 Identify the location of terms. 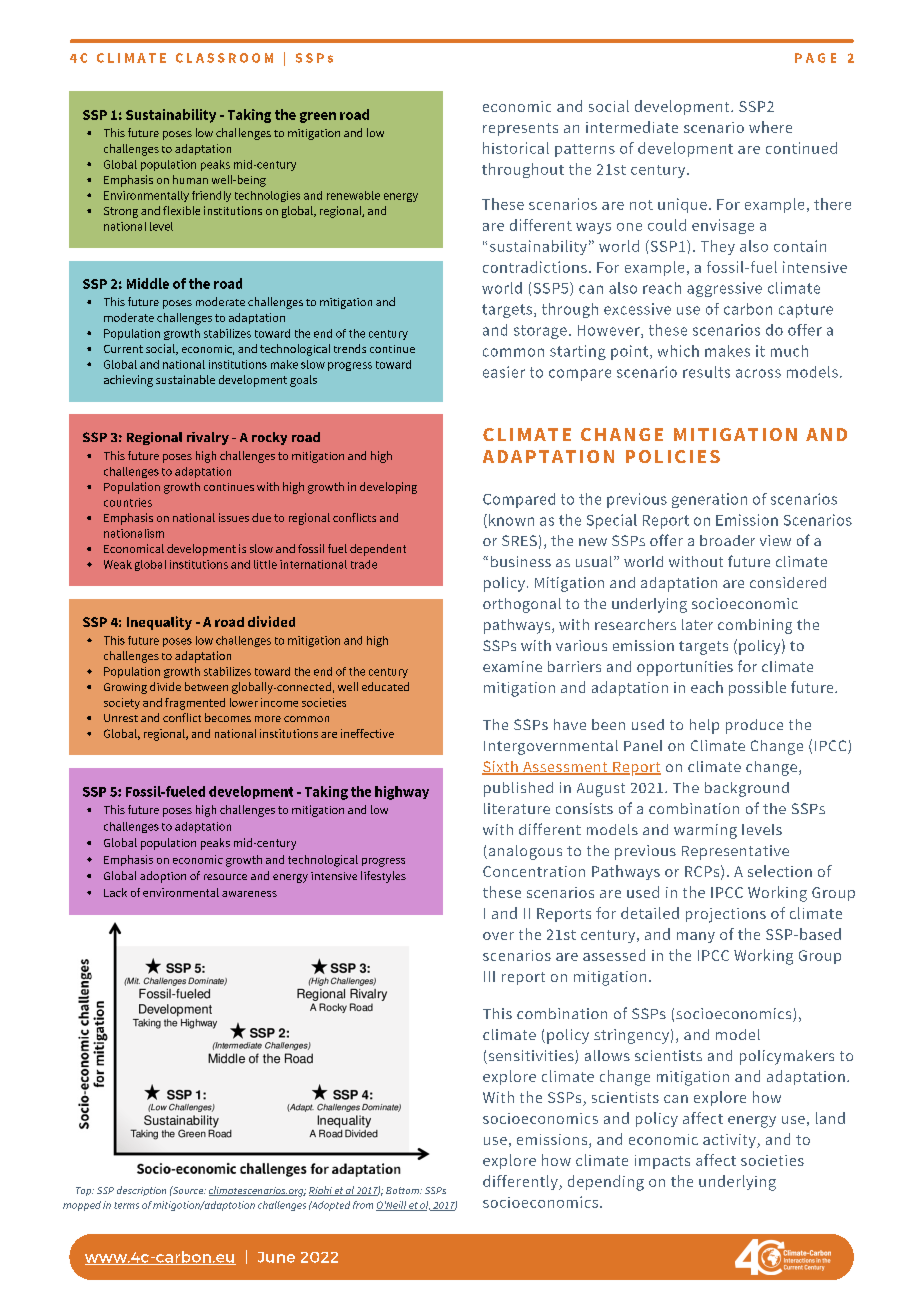
(126, 1205).
